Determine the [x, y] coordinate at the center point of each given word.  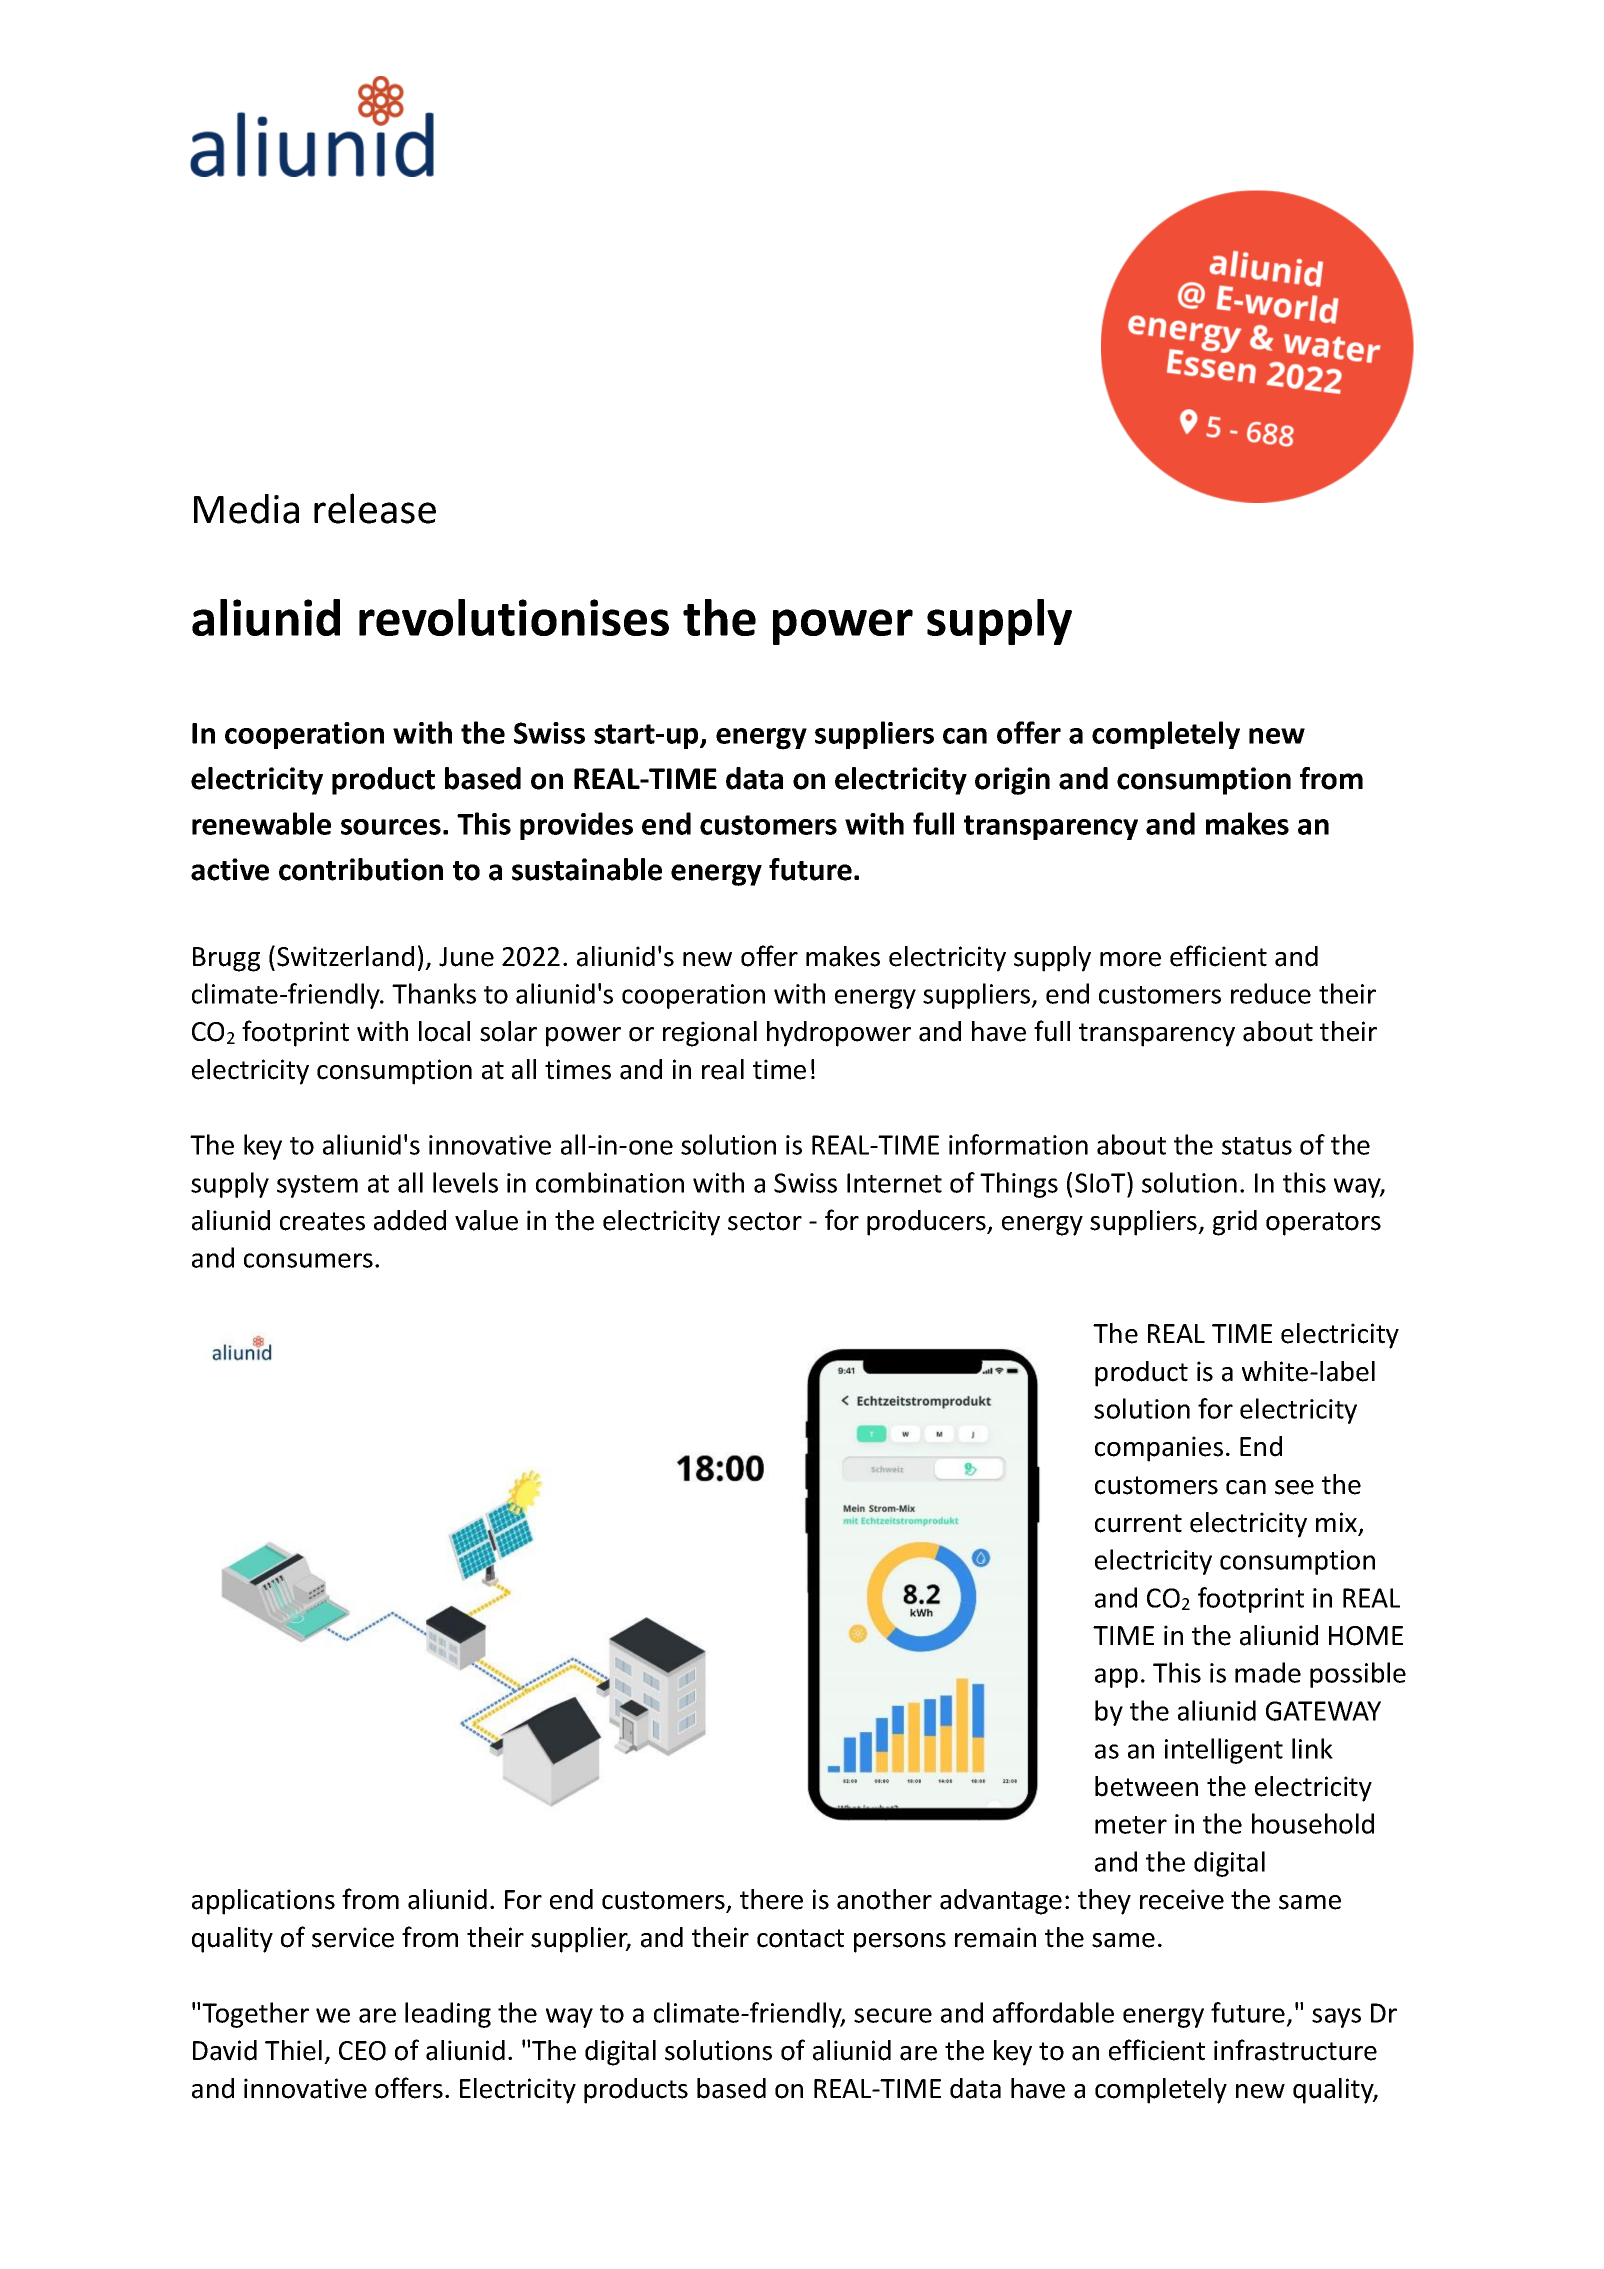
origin [1012, 781]
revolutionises [514, 617]
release [375, 508]
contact [800, 1938]
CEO [362, 2051]
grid [1235, 1223]
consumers [308, 1260]
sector [765, 1221]
